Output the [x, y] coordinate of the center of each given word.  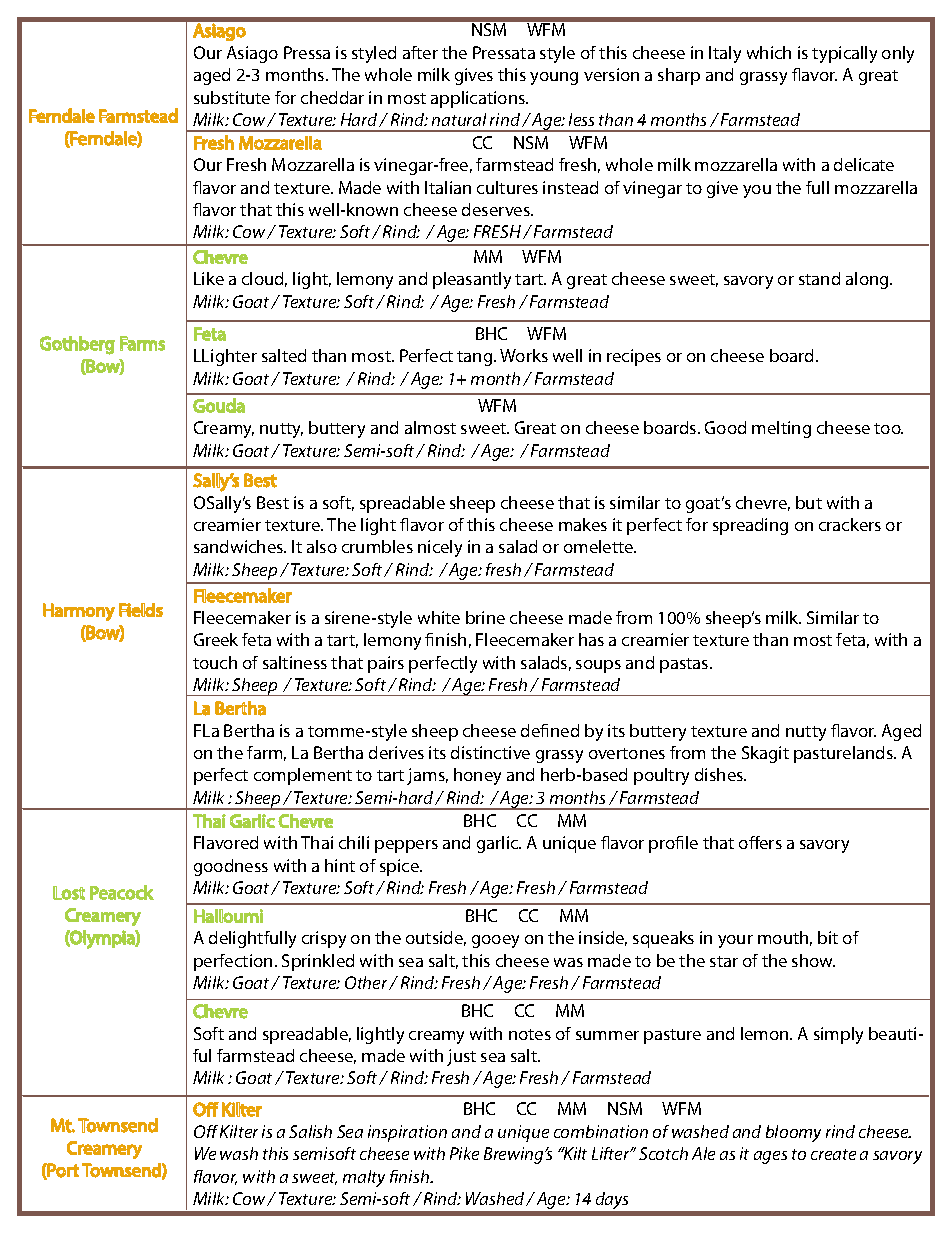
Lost [69, 893]
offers [760, 842]
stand [819, 278]
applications [479, 99]
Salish [310, 1131]
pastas [685, 665]
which [769, 52]
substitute [232, 97]
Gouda [219, 405]
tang [476, 358]
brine [485, 617]
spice [400, 867]
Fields [141, 610]
